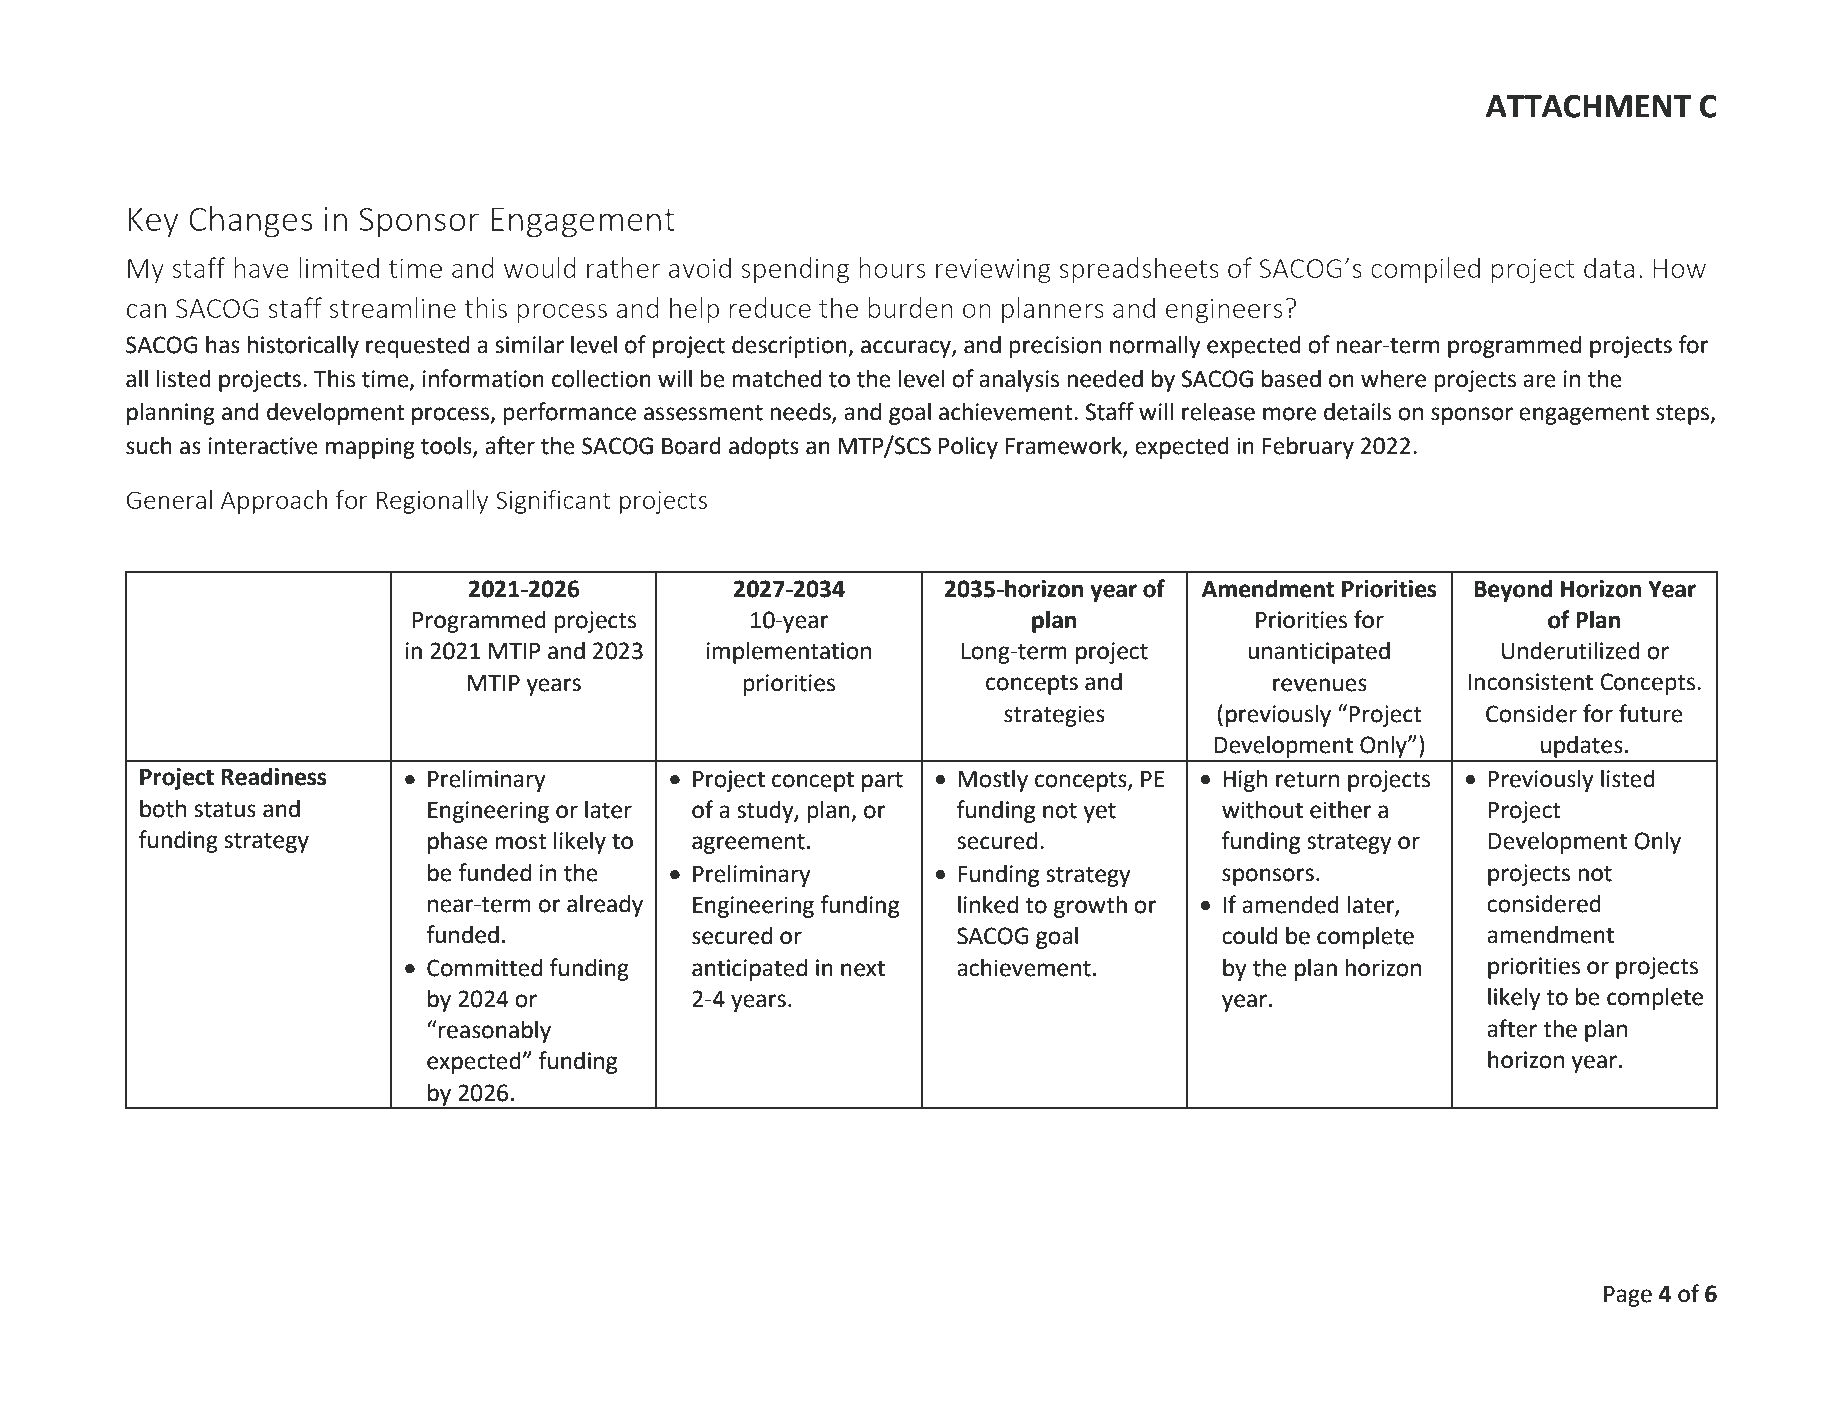 The height and width of the page is (1424, 1843). Describe the element at coordinates (274, 776) in the page. I see `Readiness` at that location.
